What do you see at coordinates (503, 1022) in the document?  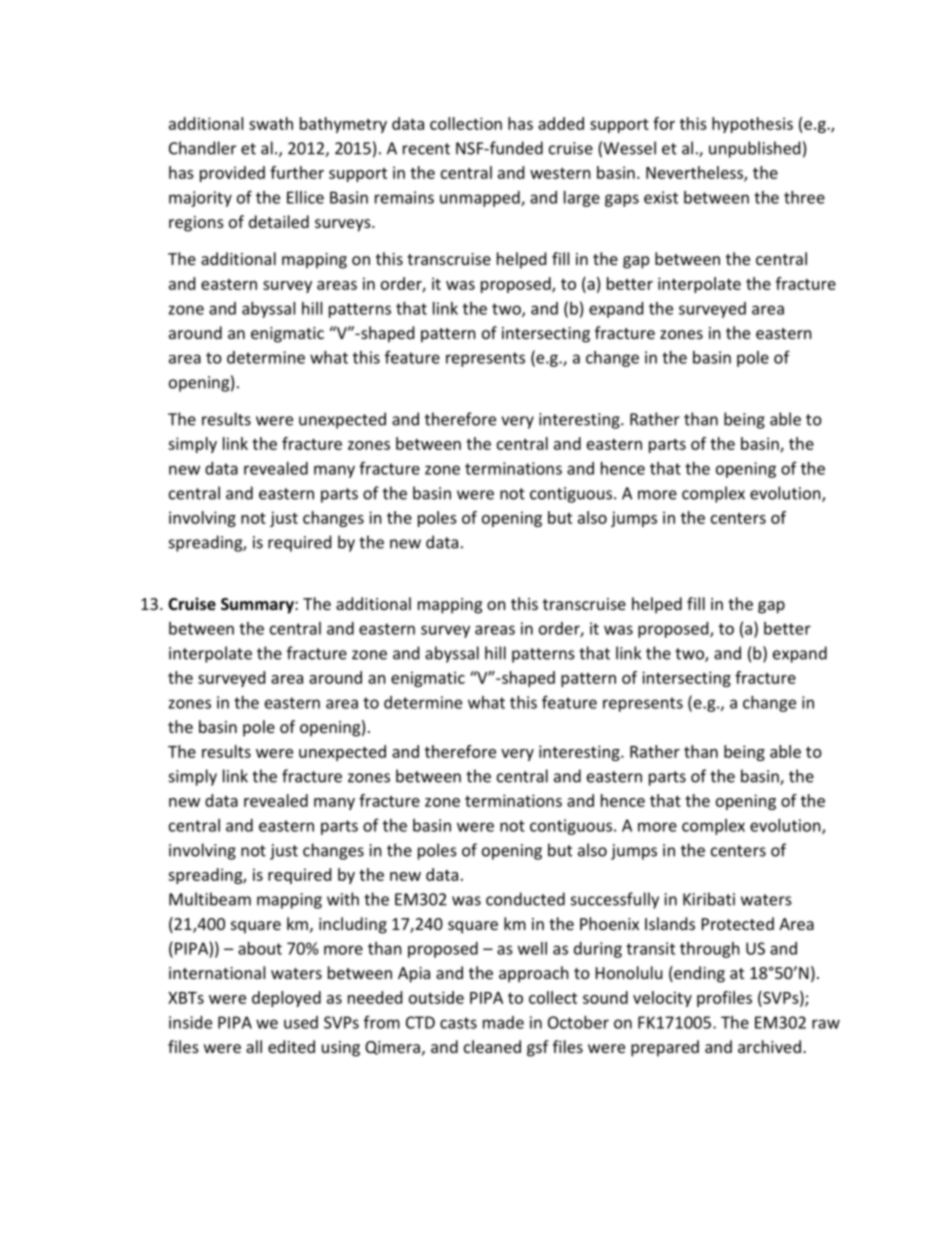 I see `made` at bounding box center [503, 1022].
